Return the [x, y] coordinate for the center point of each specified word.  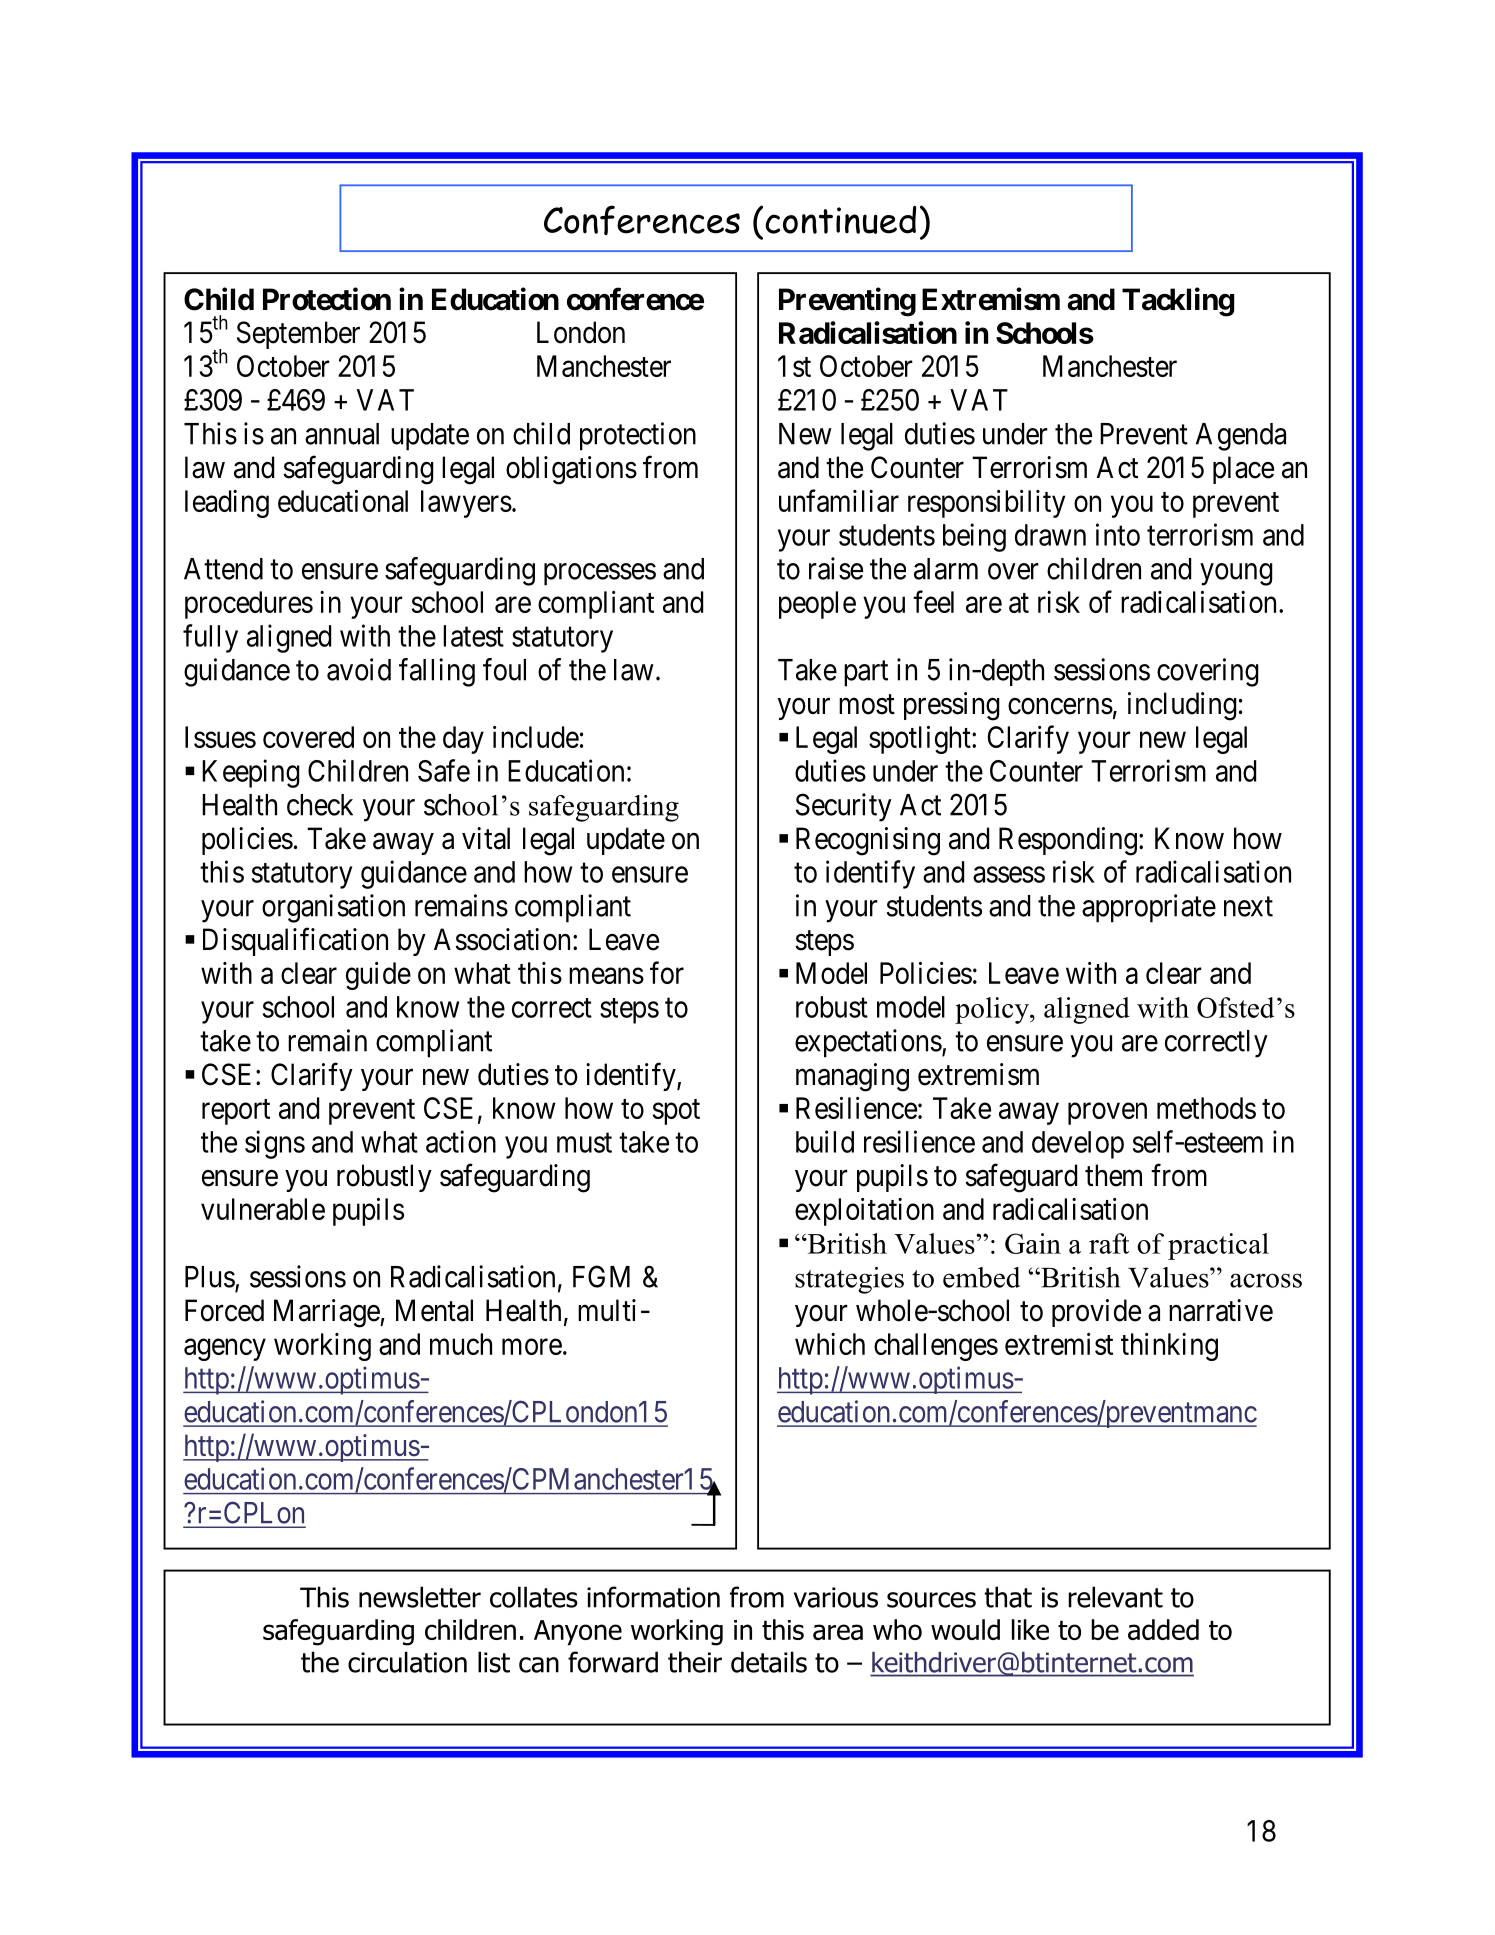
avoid [359, 669]
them [1113, 1175]
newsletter [420, 1597]
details [769, 1662]
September [298, 335]
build [825, 1141]
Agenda [1241, 437]
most [867, 705]
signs [275, 1144]
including [1182, 706]
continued [840, 220]
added [1163, 1629]
